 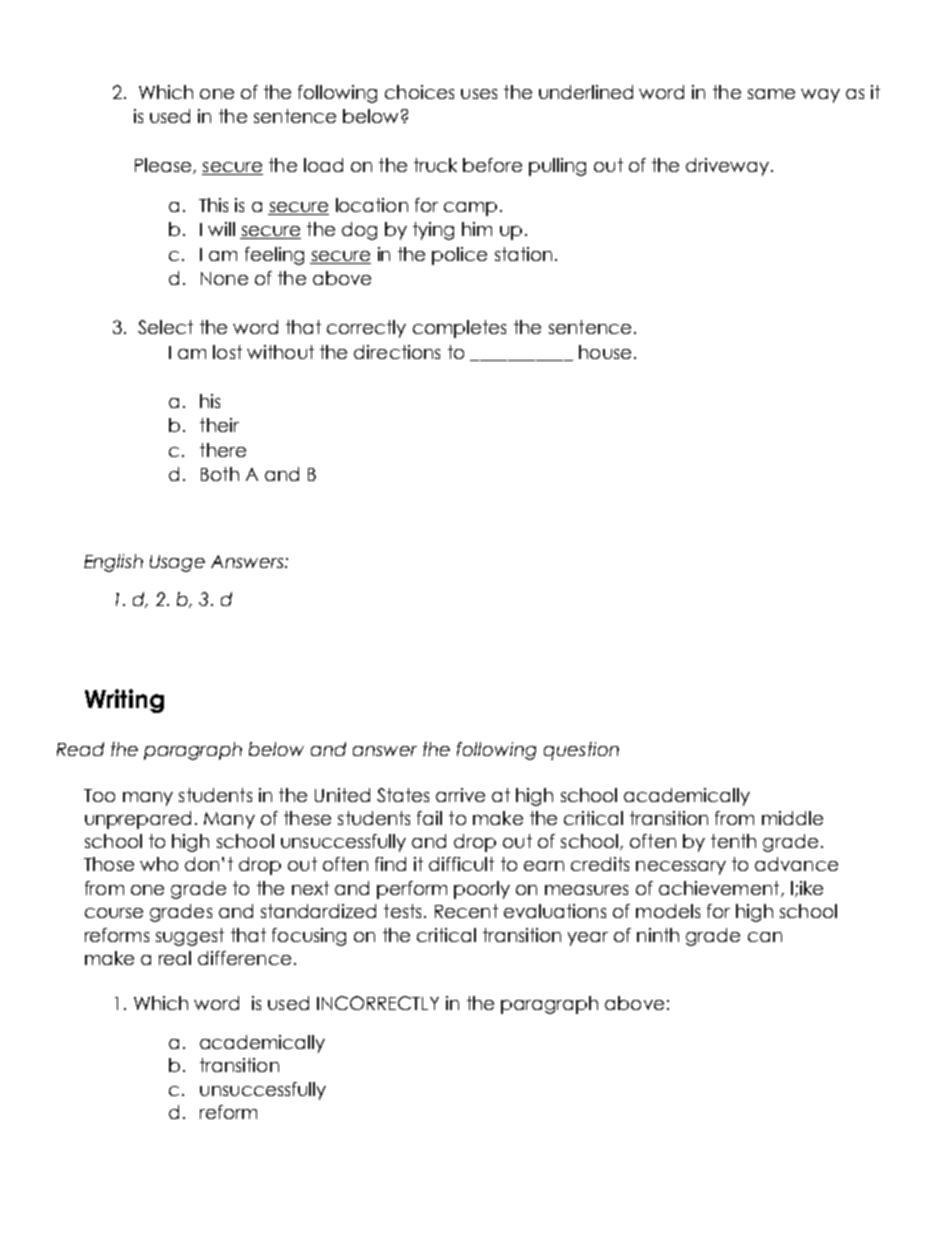 What do you see at coordinates (177, 563) in the image?
I see `Usage` at bounding box center [177, 563].
